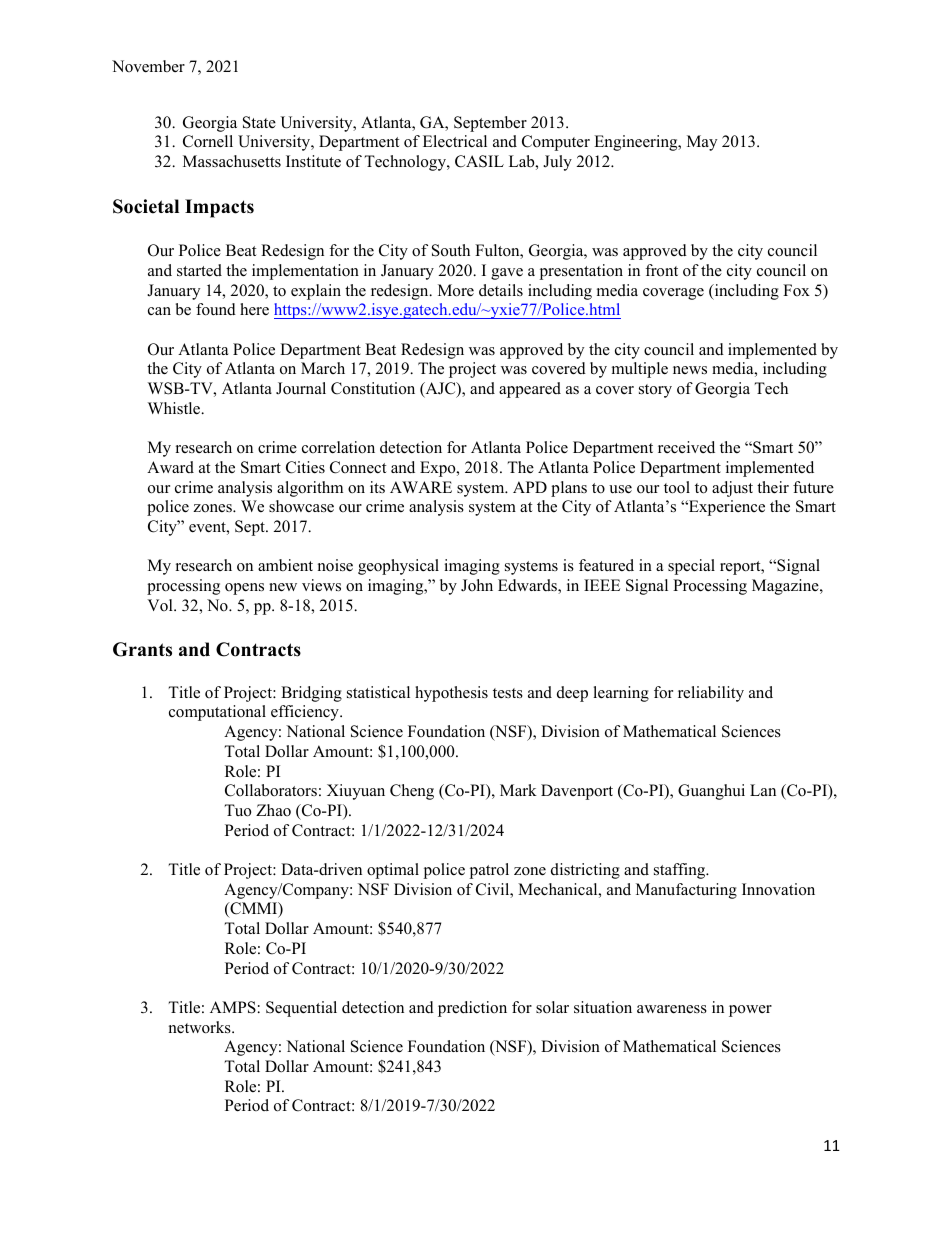 The height and width of the screenshot is (1233, 952). Describe the element at coordinates (702, 143) in the screenshot. I see `May` at that location.
